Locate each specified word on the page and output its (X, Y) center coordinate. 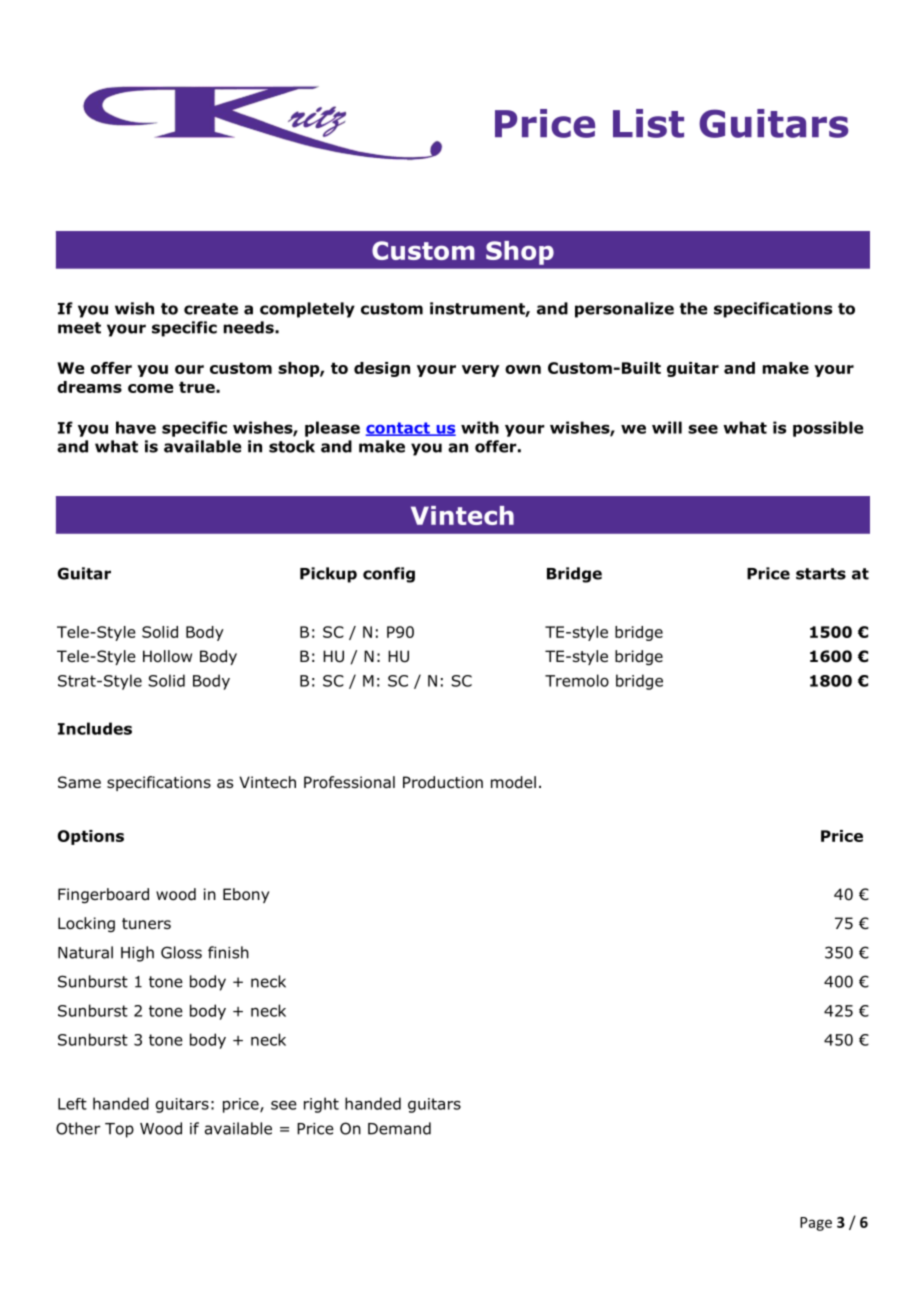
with (480, 427)
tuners (146, 923)
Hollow (167, 656)
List (648, 123)
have (136, 427)
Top (119, 1130)
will (667, 427)
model (513, 782)
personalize (624, 310)
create (211, 309)
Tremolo (577, 680)
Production (443, 782)
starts (821, 574)
